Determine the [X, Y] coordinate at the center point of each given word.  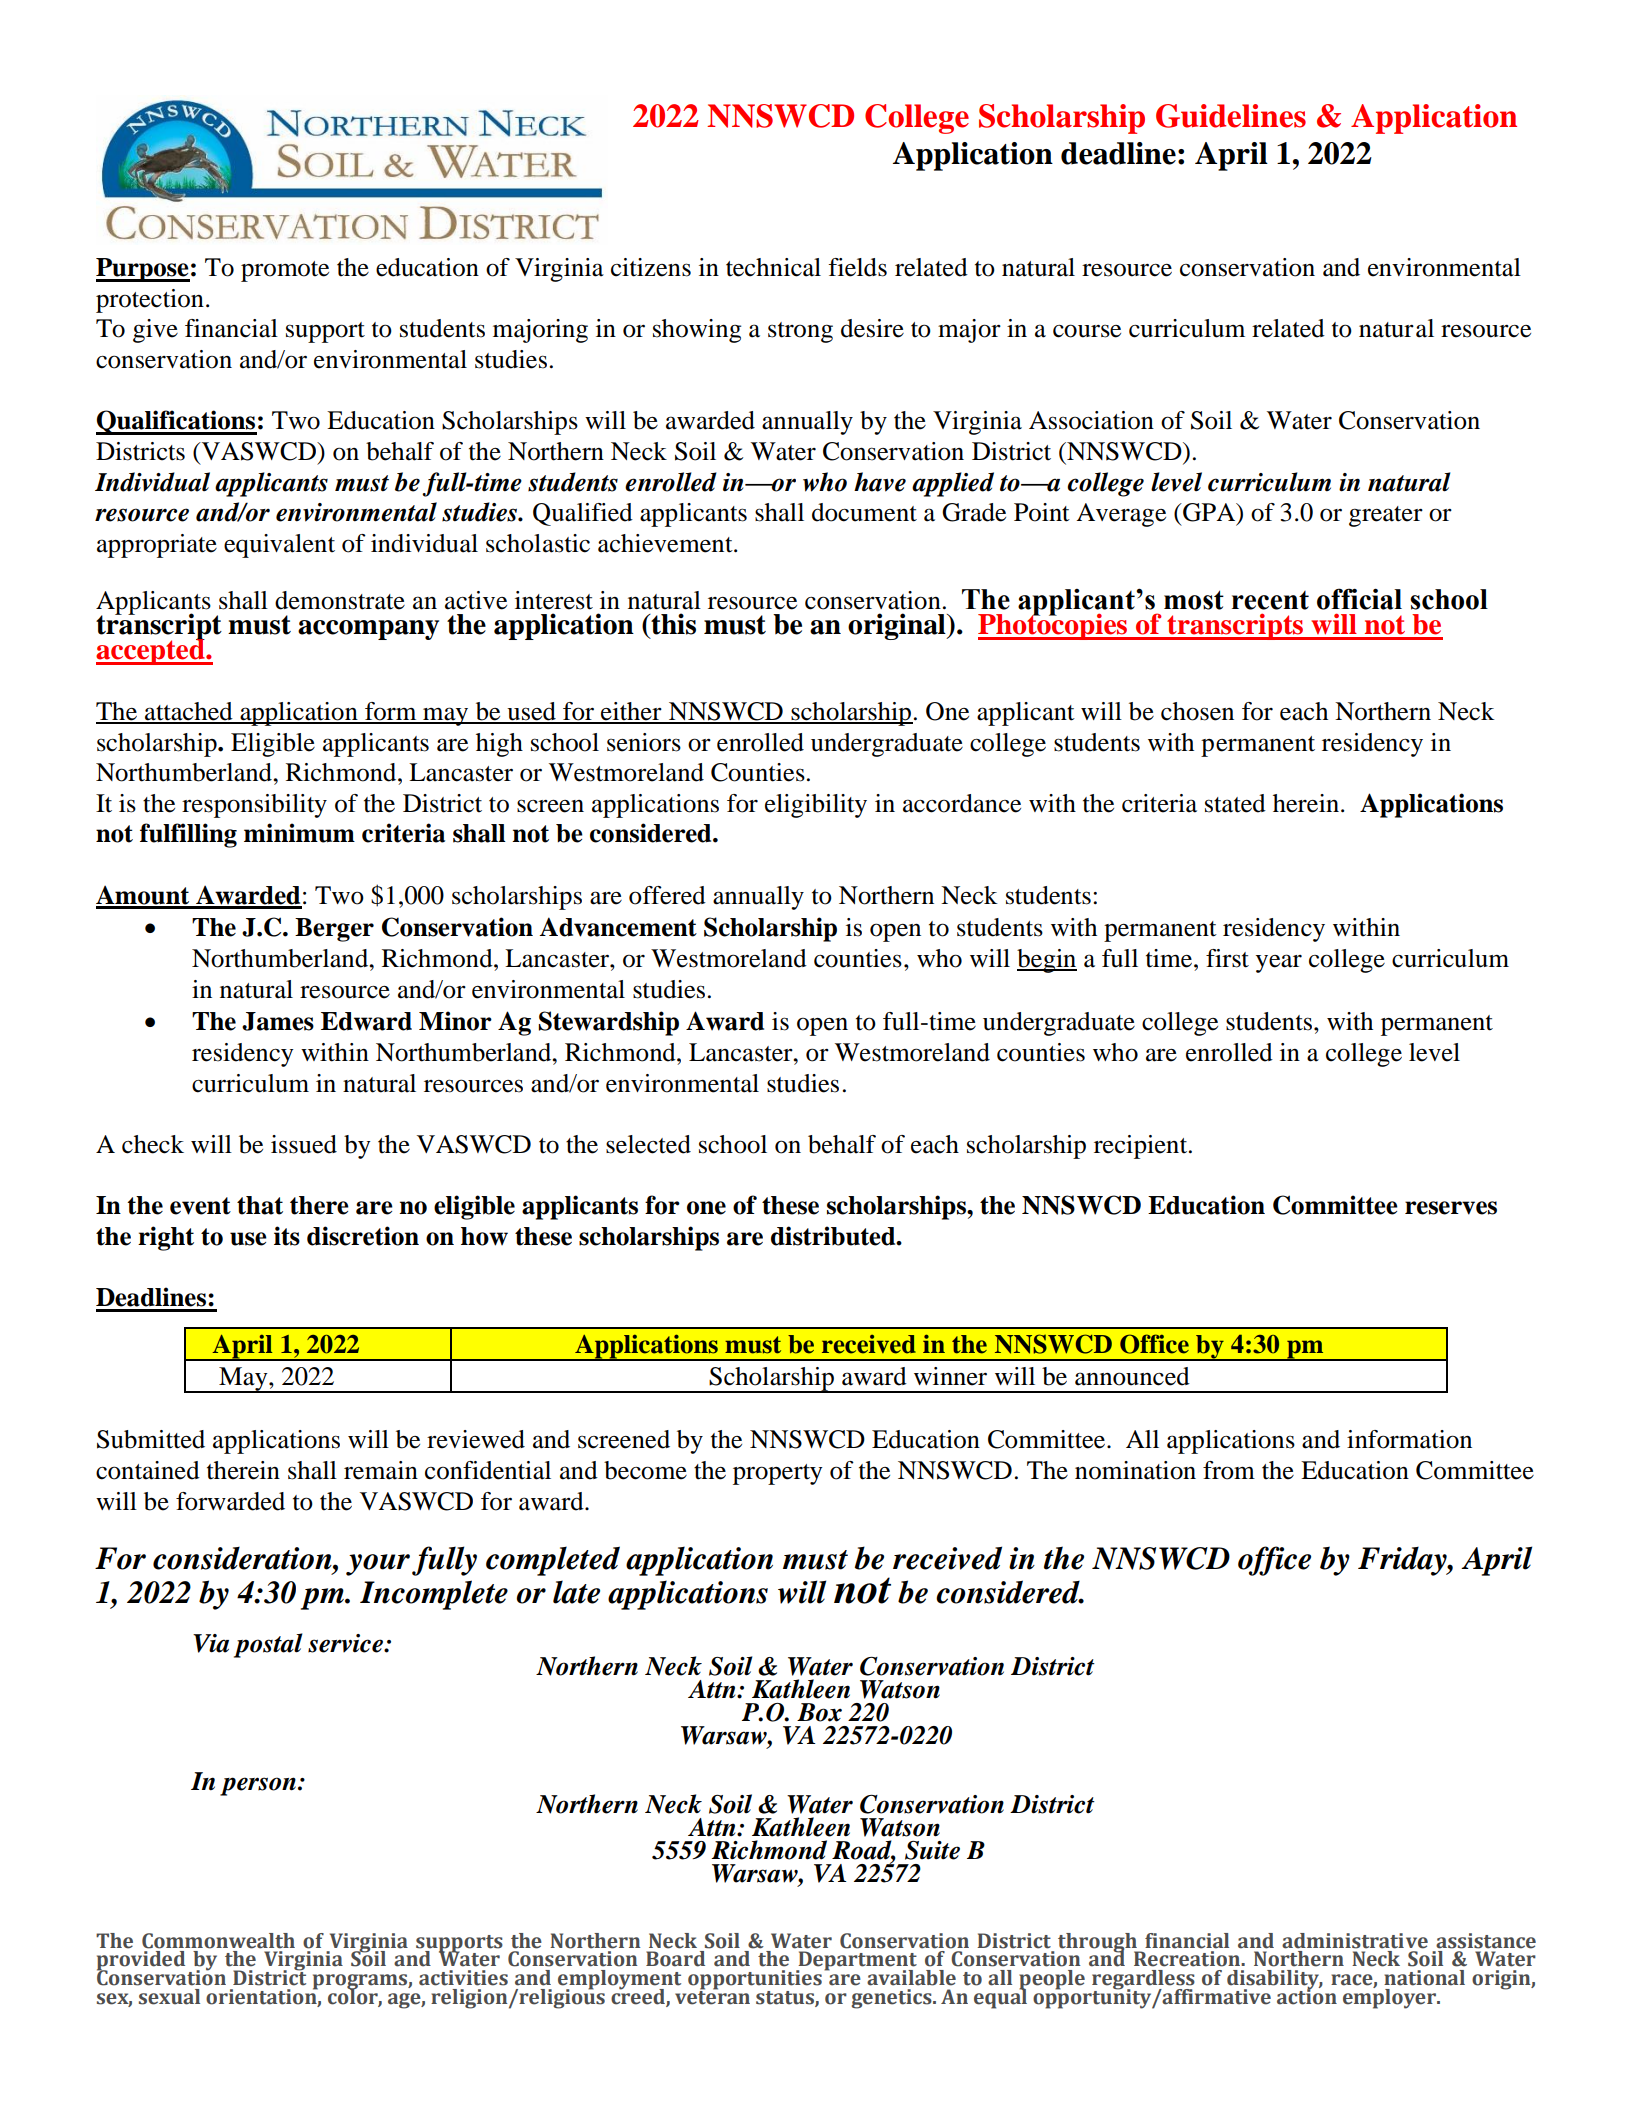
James [278, 1021]
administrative [1355, 1941]
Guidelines [1231, 116]
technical [773, 267]
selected [648, 1144]
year [1279, 963]
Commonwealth [218, 1941]
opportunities [755, 1981]
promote [285, 271]
